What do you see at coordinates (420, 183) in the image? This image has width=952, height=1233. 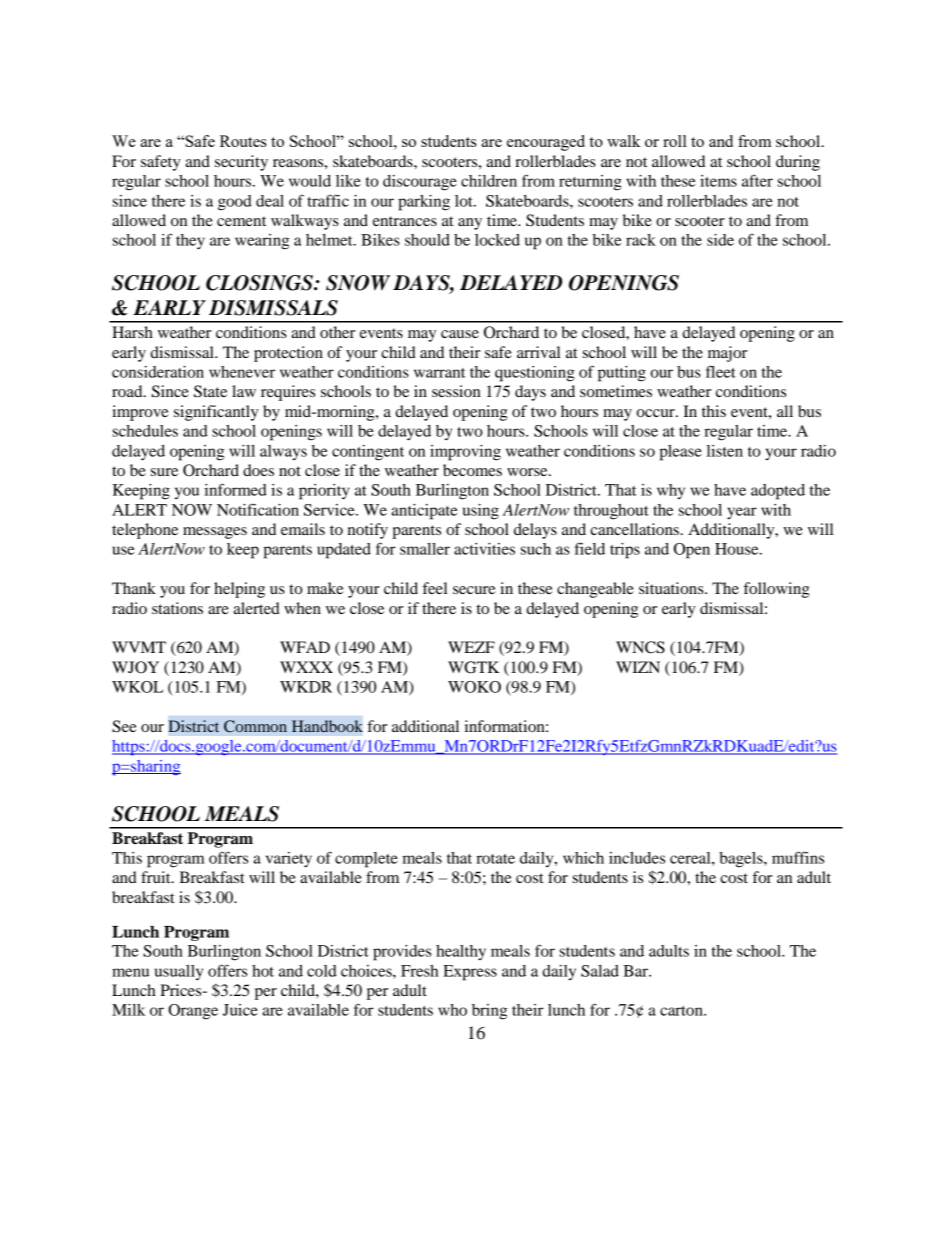 I see `discourage` at bounding box center [420, 183].
